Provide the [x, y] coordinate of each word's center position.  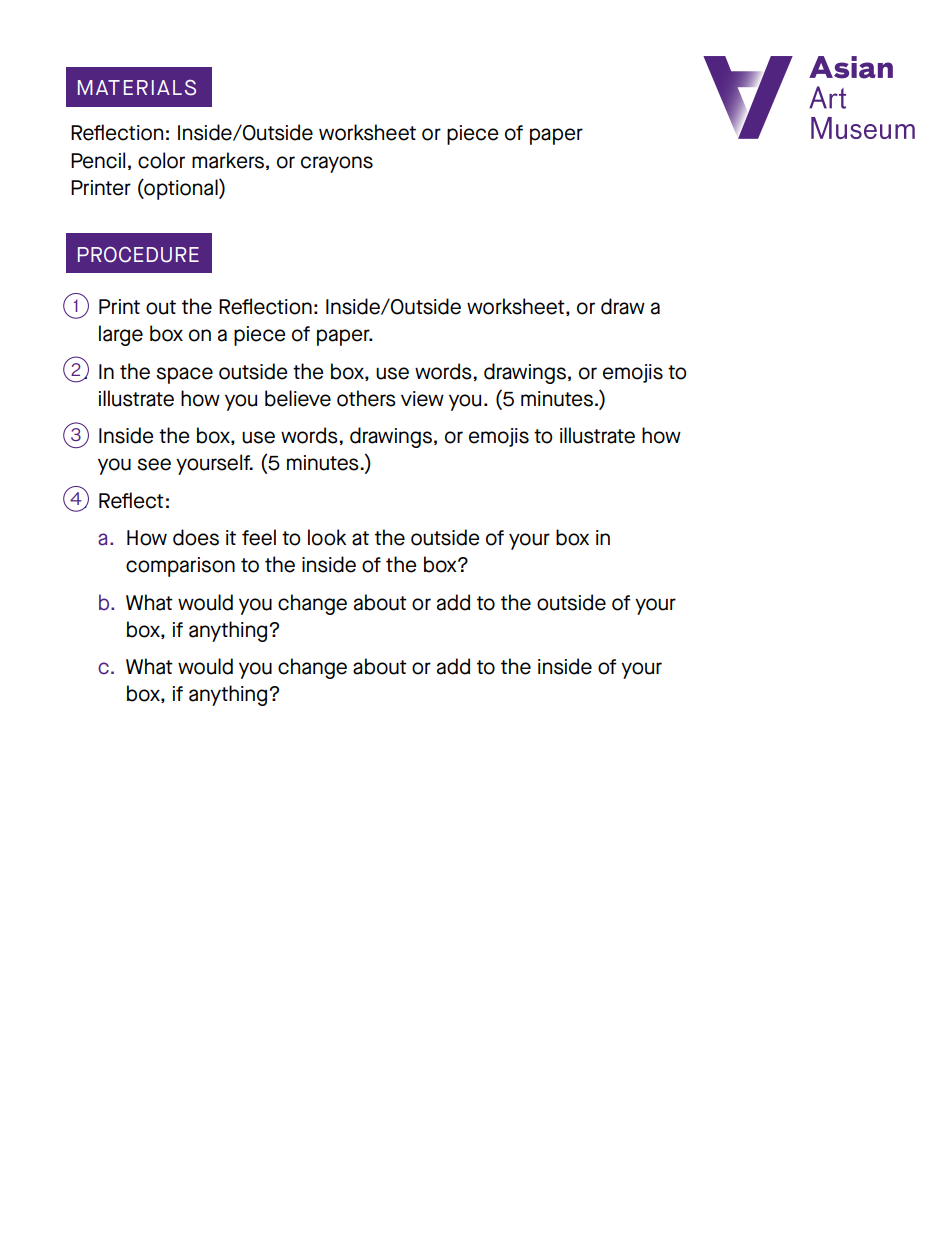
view [422, 399]
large [121, 335]
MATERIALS [137, 88]
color [161, 160]
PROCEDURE [138, 255]
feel [259, 537]
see [154, 464]
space [184, 375]
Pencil [98, 160]
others [366, 398]
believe [298, 398]
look [327, 537]
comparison [180, 567]
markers [228, 160]
